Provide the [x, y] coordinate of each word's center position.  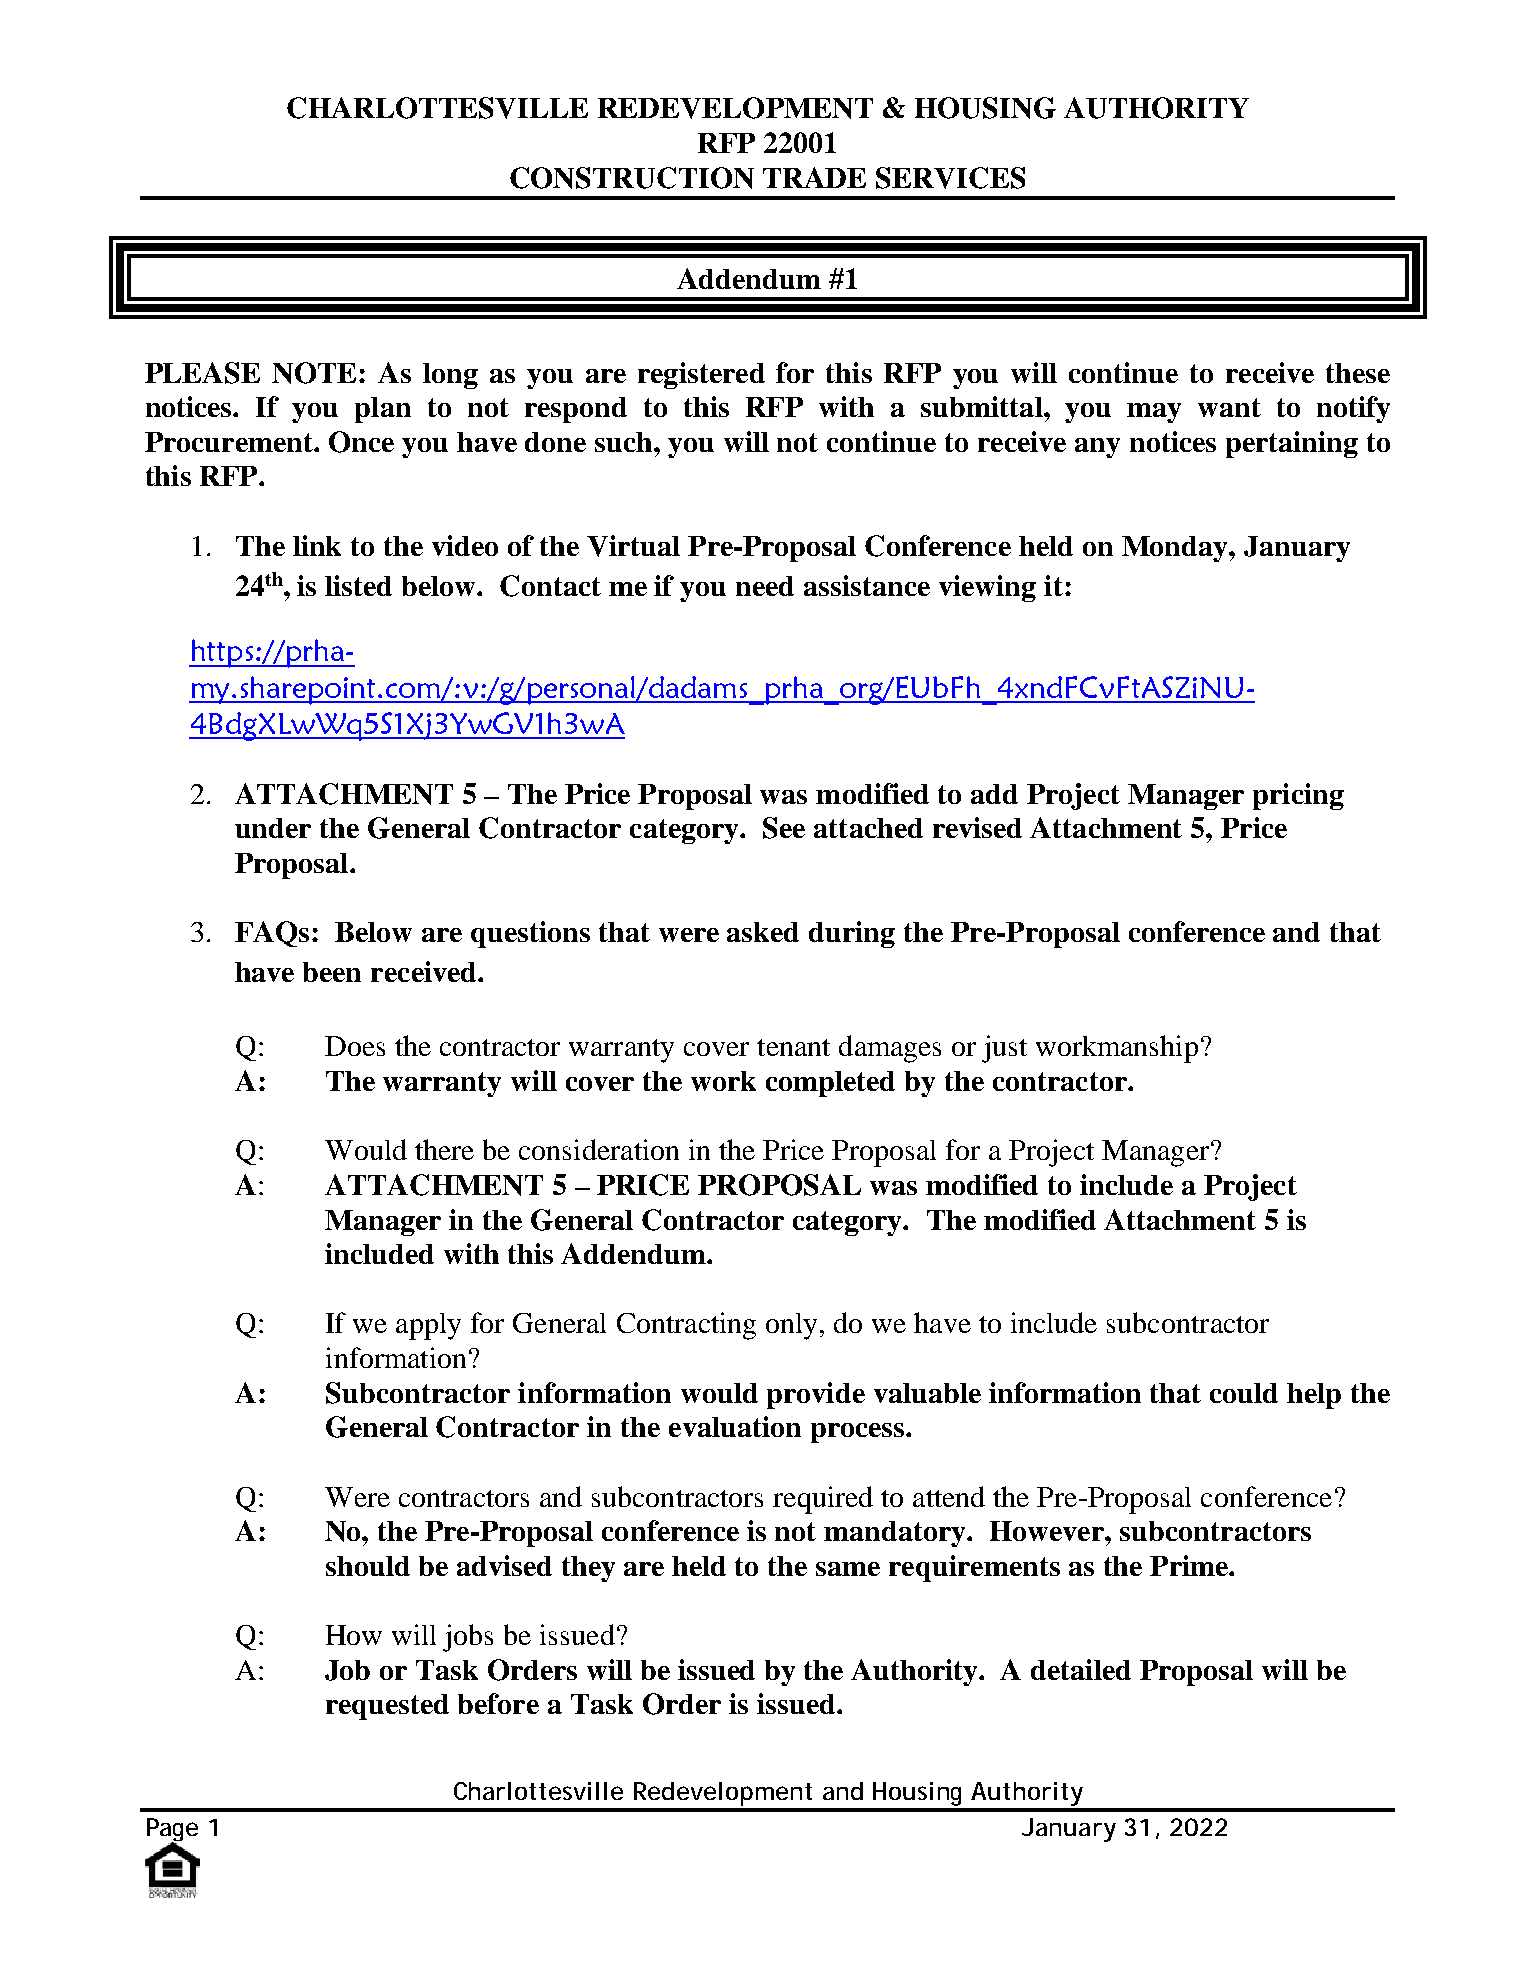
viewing [987, 588]
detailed [1081, 1669]
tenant [793, 1047]
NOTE [316, 373]
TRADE [814, 177]
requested [387, 1707]
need [765, 586]
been [332, 972]
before [498, 1703]
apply [428, 1326]
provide [816, 1395]
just [1004, 1049]
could [1244, 1393]
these [1358, 373]
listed [358, 585]
